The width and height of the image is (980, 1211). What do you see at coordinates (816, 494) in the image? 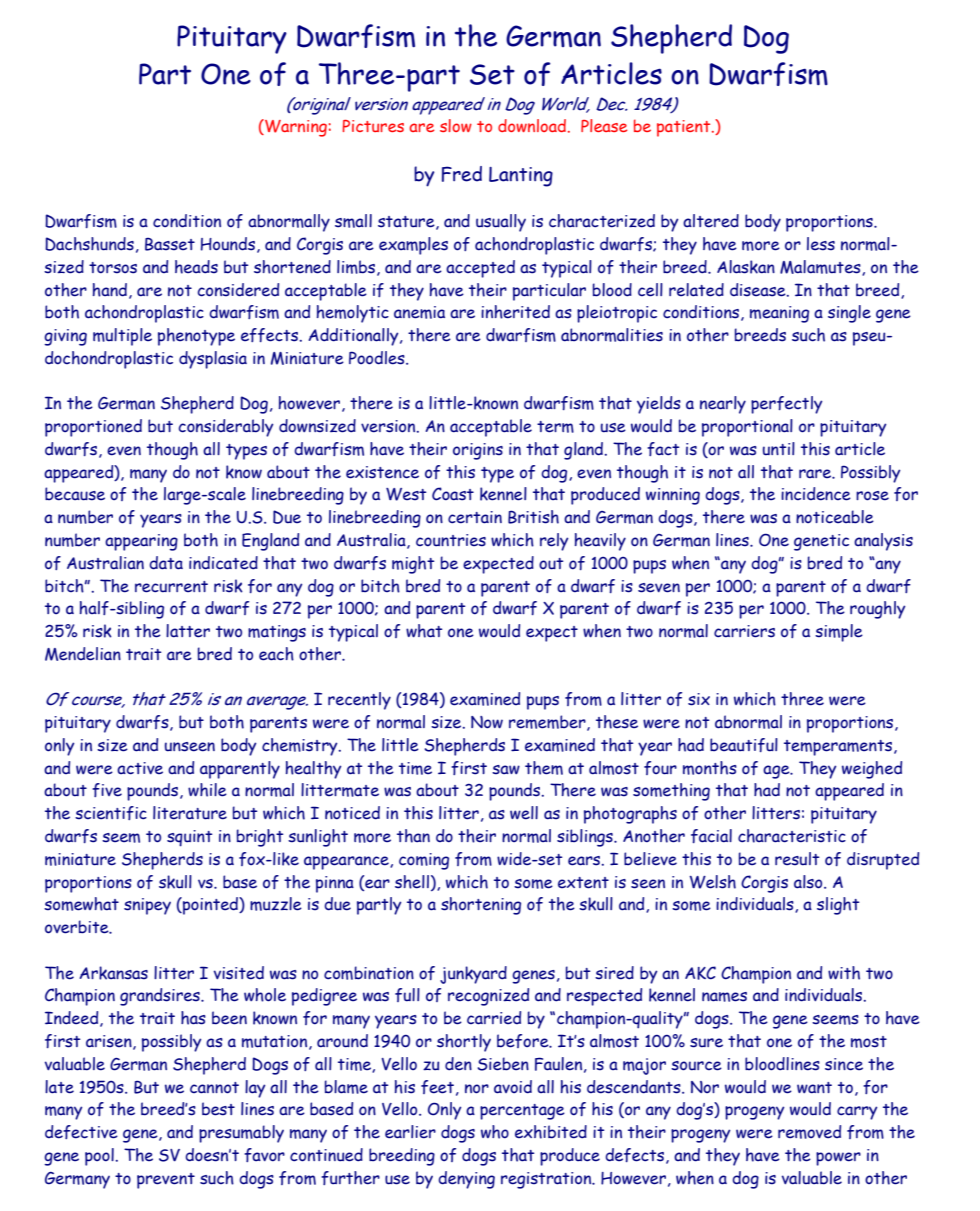
I see `incidence` at bounding box center [816, 494].
